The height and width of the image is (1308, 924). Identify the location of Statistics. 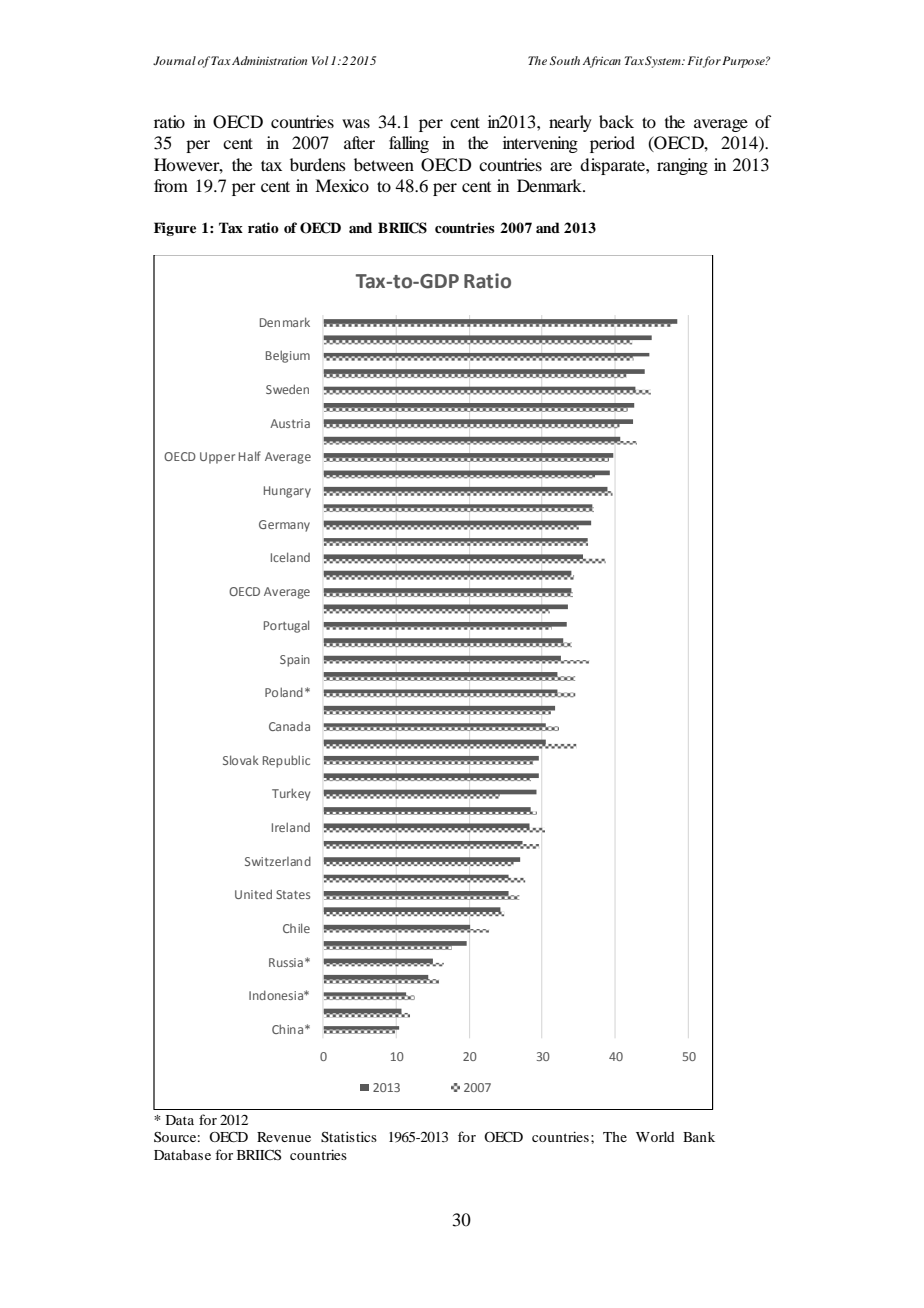
(349, 1136).
